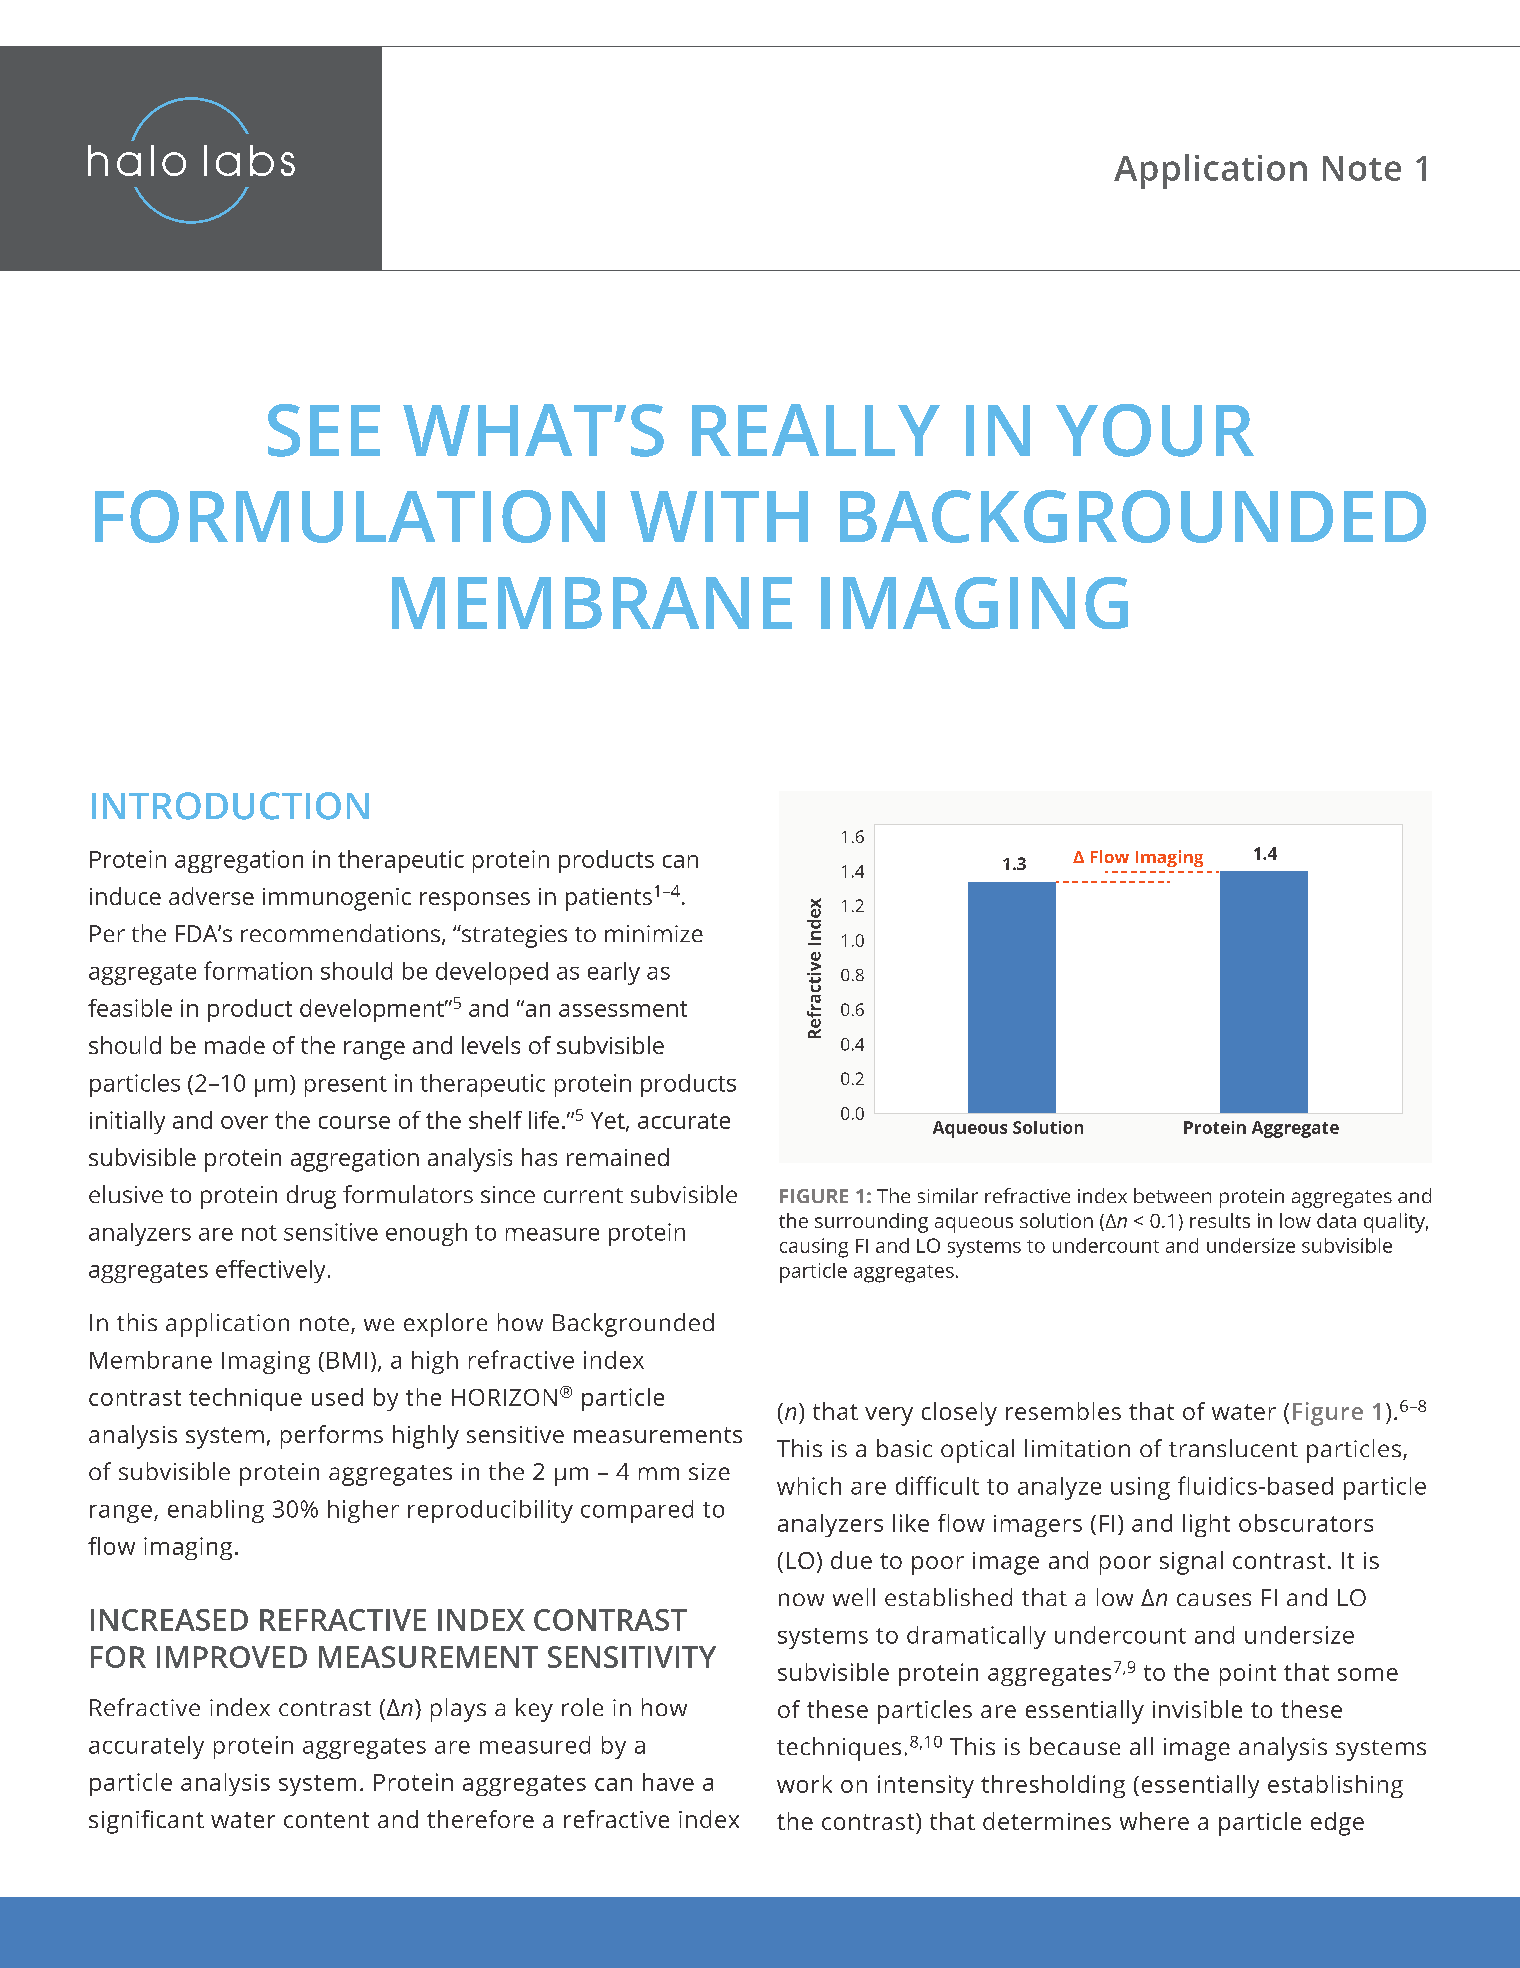 This page has height=1968, width=1520. Describe the element at coordinates (1233, 1448) in the page. I see `translucent` at that location.
